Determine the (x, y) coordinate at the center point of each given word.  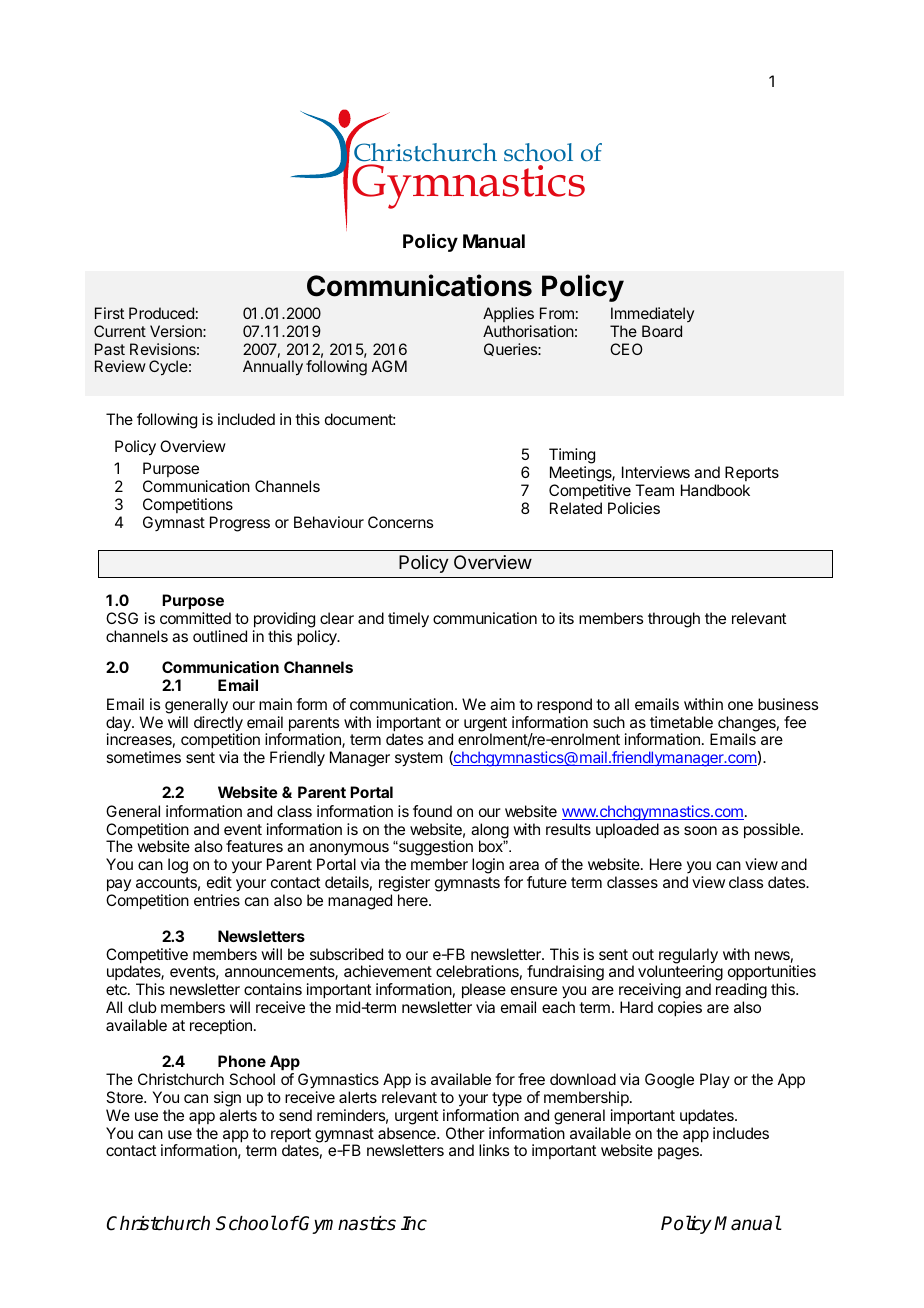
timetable (681, 722)
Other (465, 1133)
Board (662, 331)
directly (218, 725)
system (419, 759)
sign (227, 1099)
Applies (508, 314)
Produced (161, 313)
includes (741, 1133)
